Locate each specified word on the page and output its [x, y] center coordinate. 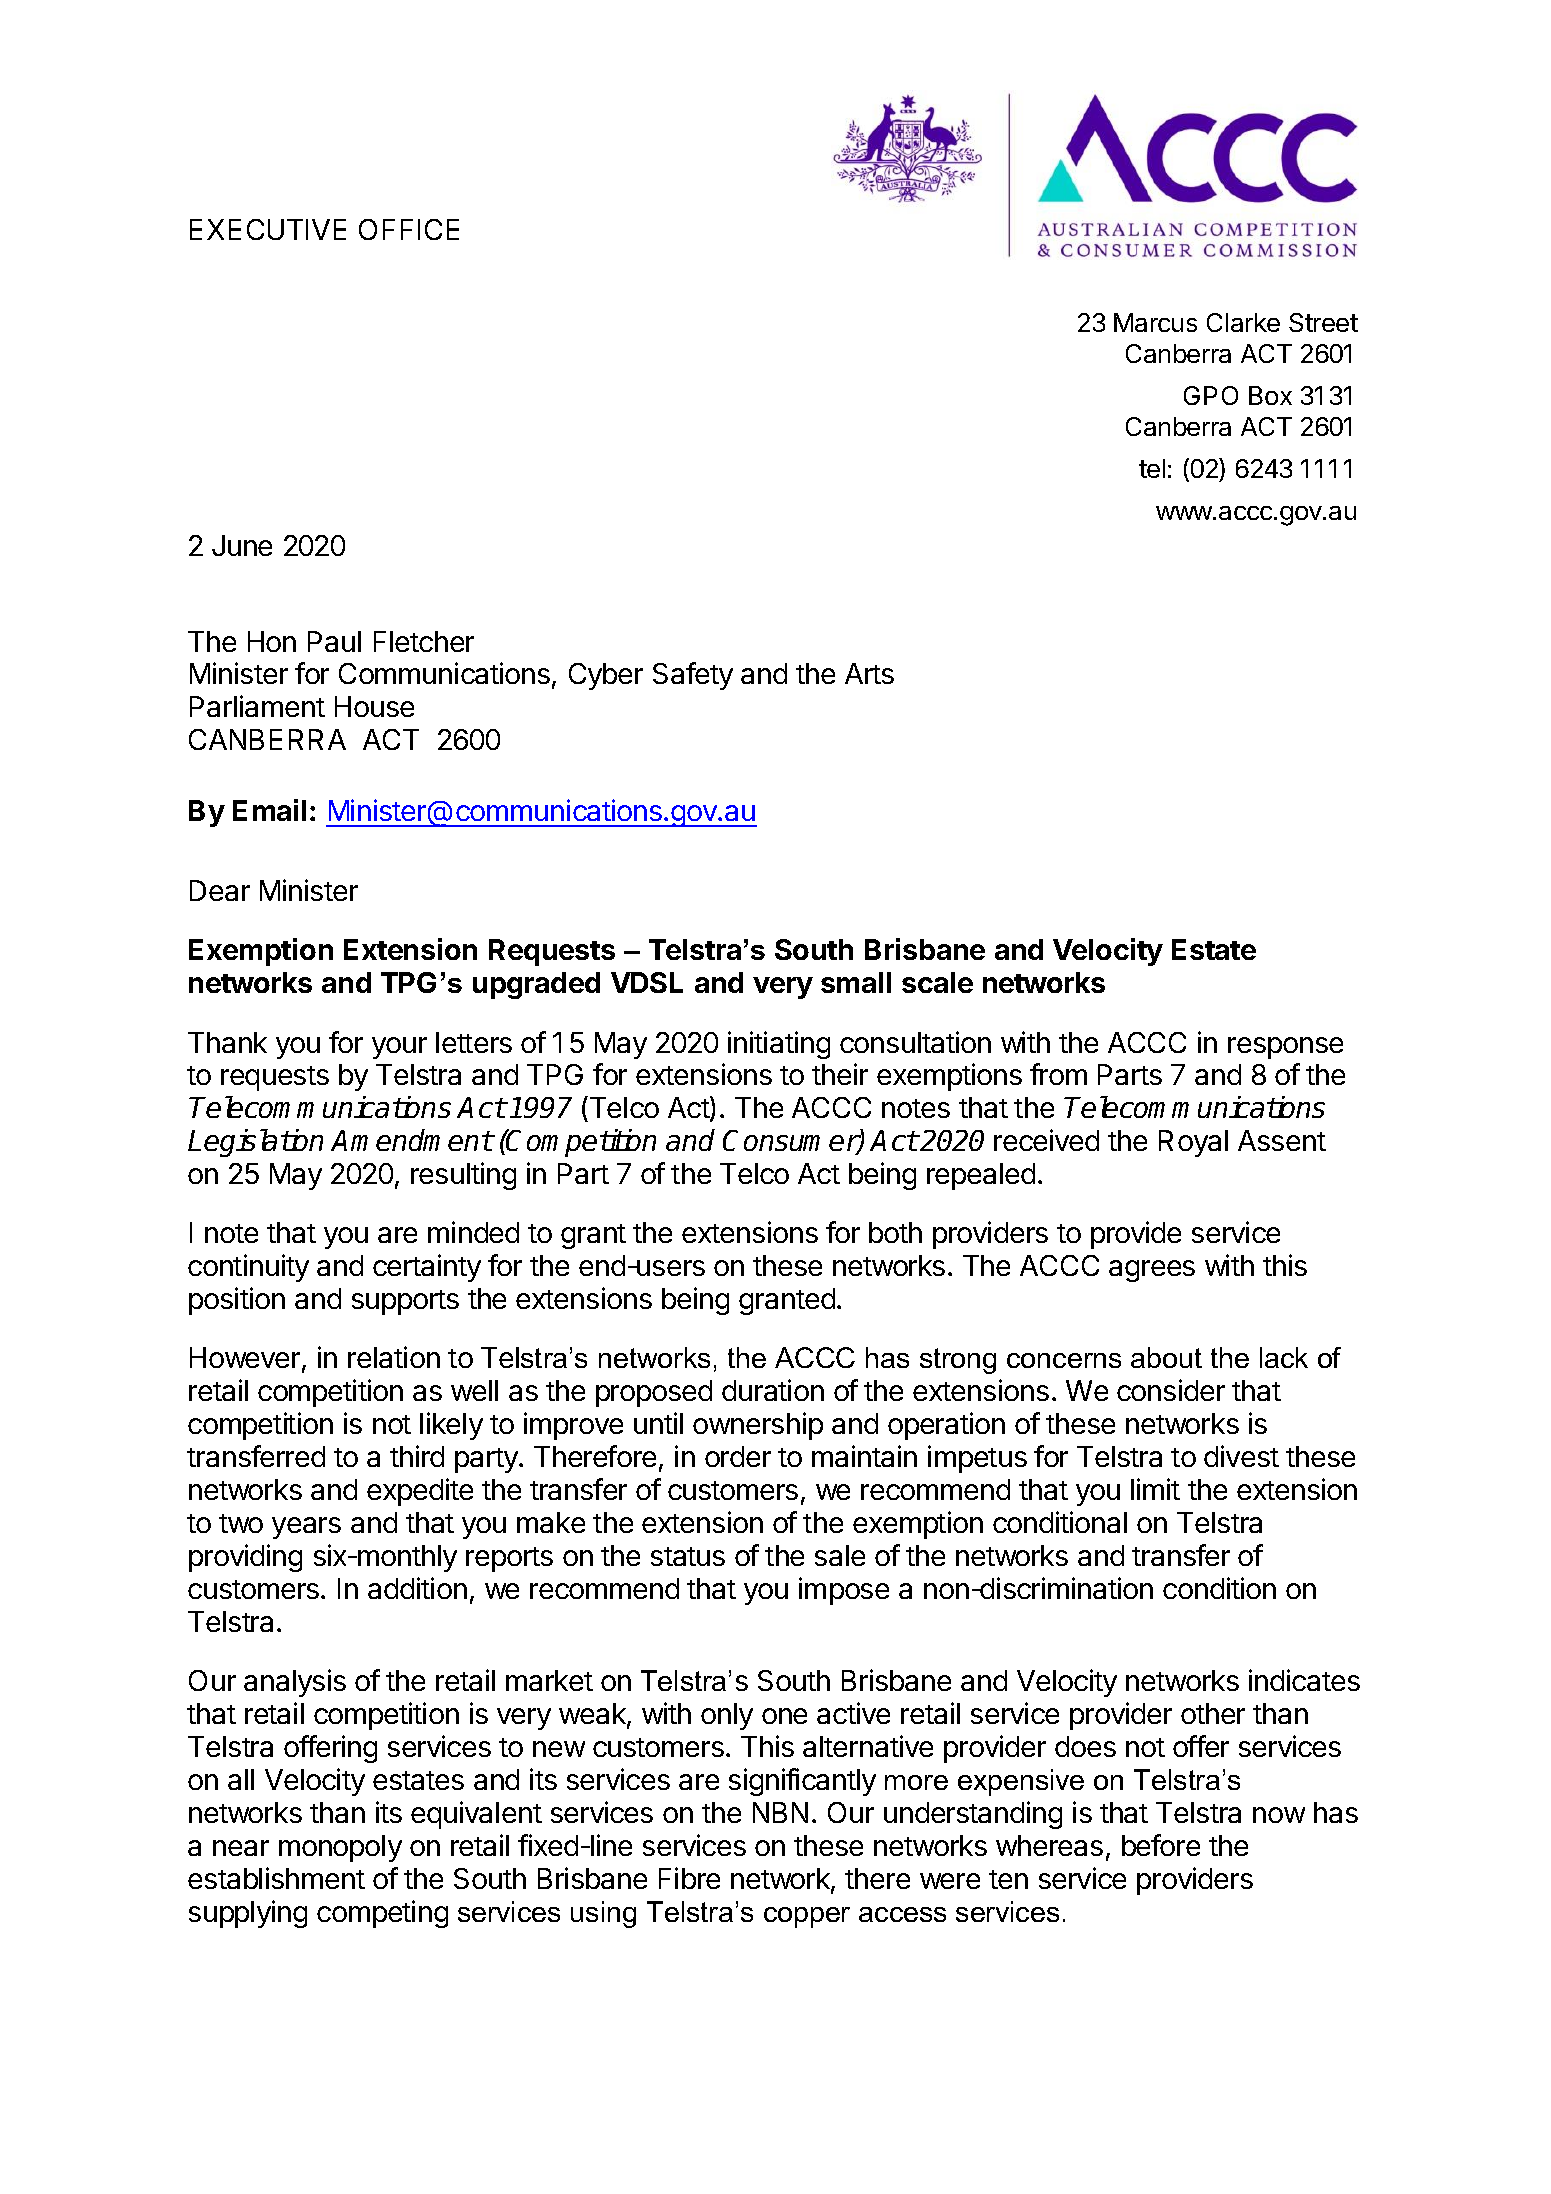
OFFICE [409, 229]
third [417, 1456]
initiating [779, 1045]
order [738, 1456]
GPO [1211, 395]
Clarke [1243, 322]
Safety [693, 676]
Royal [1193, 1143]
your [399, 1048]
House [374, 706]
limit [1155, 1489]
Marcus [1155, 322]
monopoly [340, 1848]
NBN [780, 1812]
